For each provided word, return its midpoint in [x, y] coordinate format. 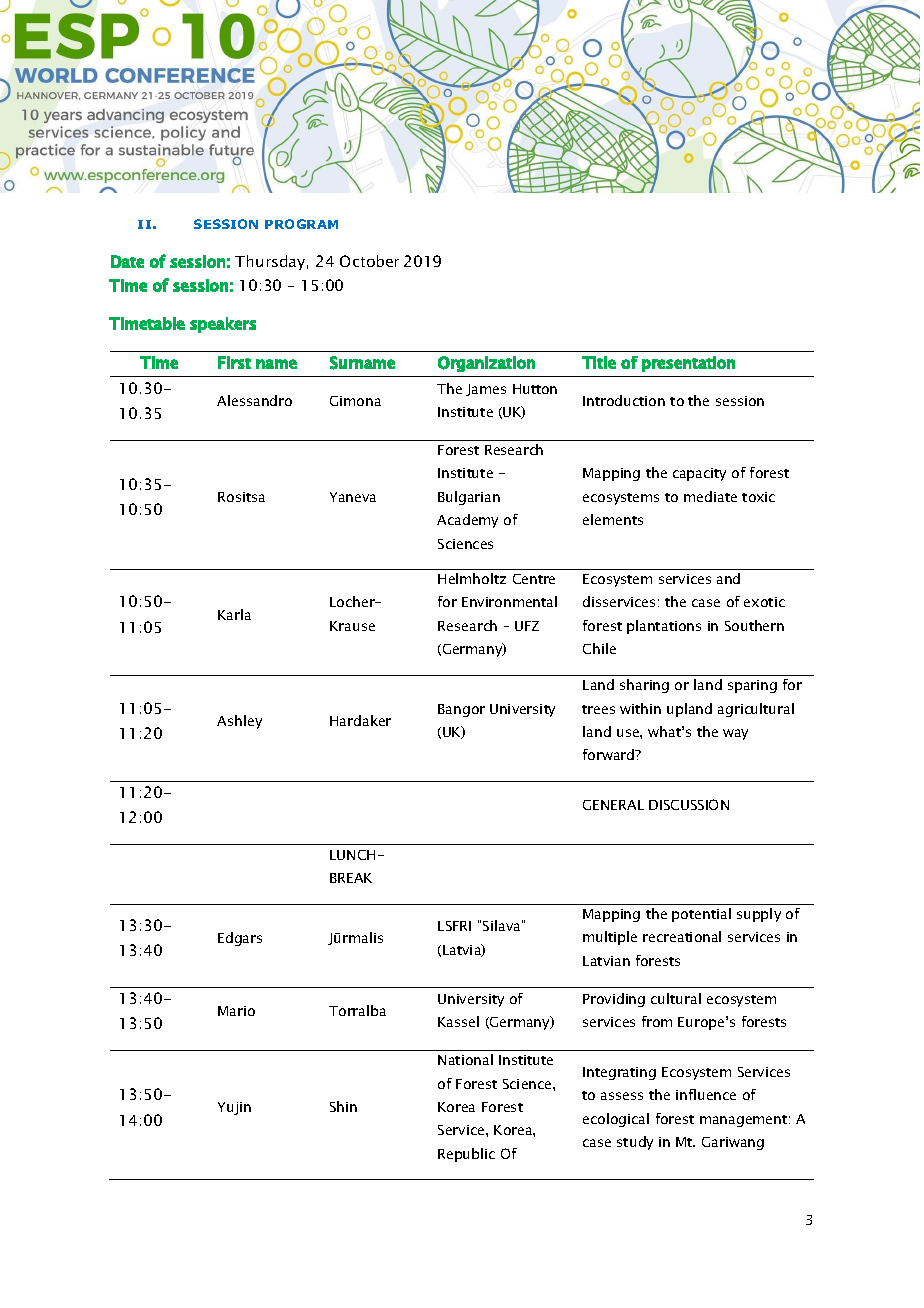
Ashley [239, 722]
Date [127, 261]
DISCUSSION [689, 804]
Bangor [461, 710]
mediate [710, 496]
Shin [343, 1106]
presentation [688, 364]
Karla [234, 614]
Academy [467, 521]
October [369, 261]
